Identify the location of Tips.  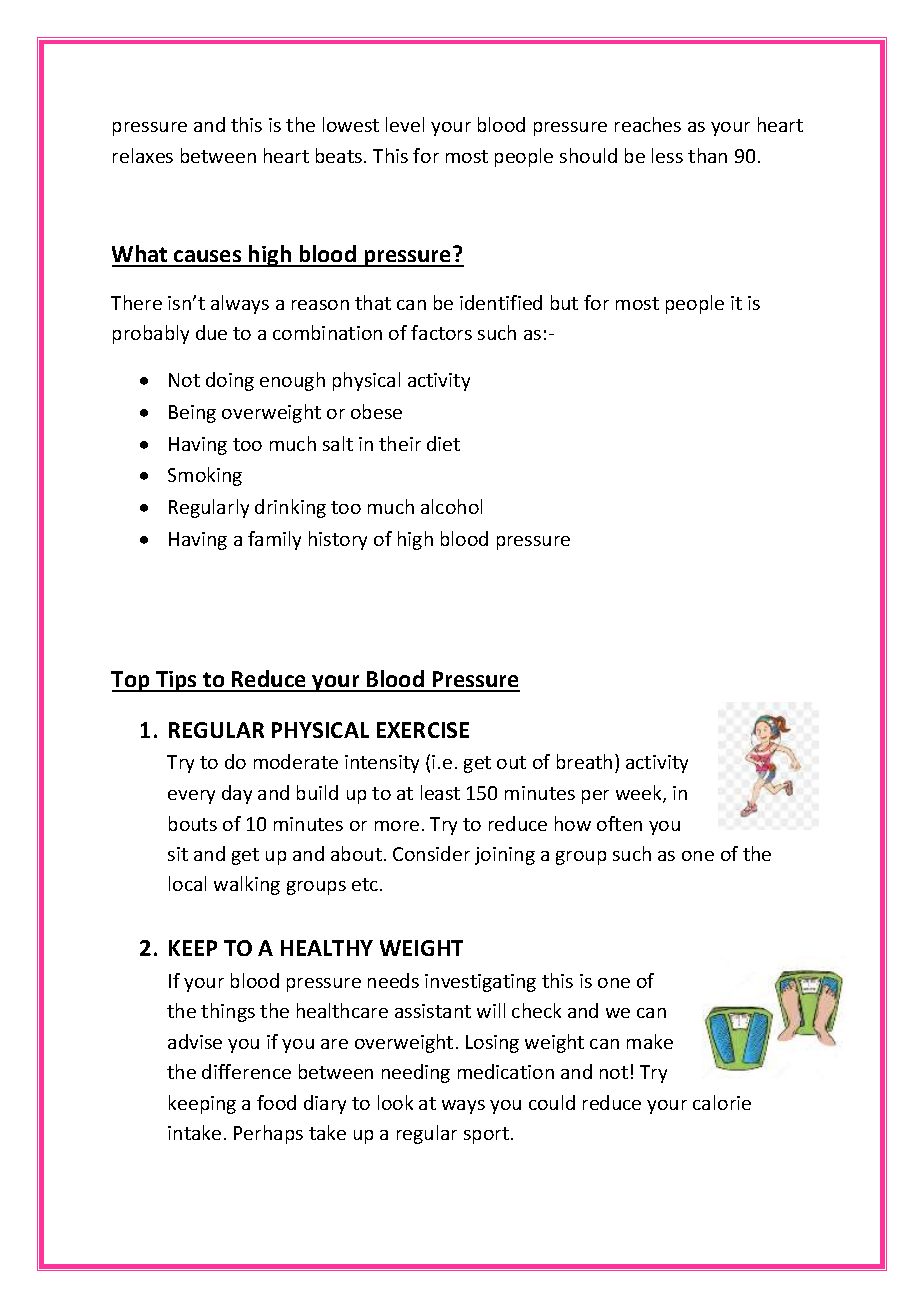
(177, 681).
